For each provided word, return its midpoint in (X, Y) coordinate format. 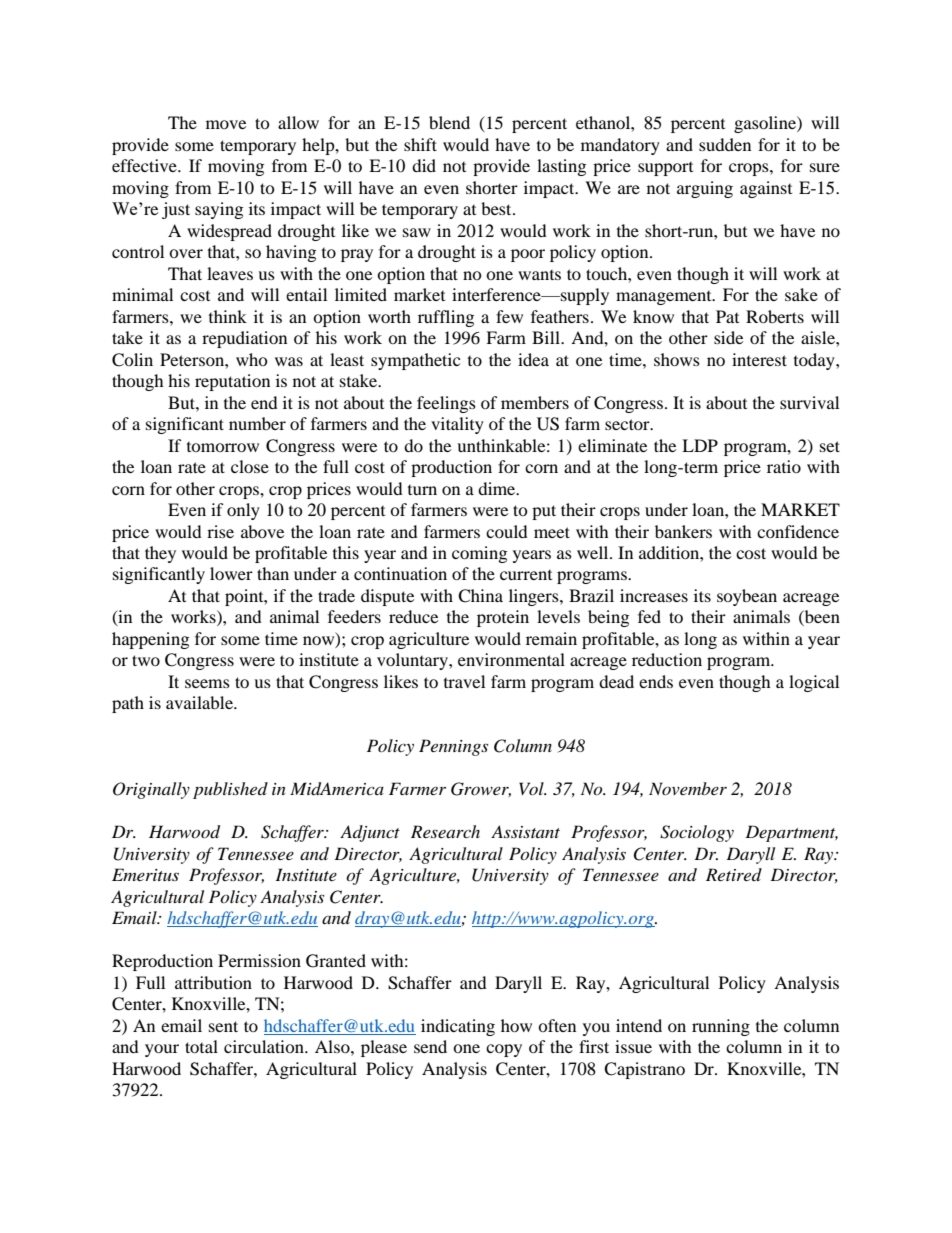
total (201, 1046)
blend (449, 122)
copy (504, 1050)
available (200, 702)
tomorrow (223, 447)
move (226, 124)
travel (464, 681)
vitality (457, 425)
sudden (725, 144)
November (688, 788)
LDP (700, 445)
